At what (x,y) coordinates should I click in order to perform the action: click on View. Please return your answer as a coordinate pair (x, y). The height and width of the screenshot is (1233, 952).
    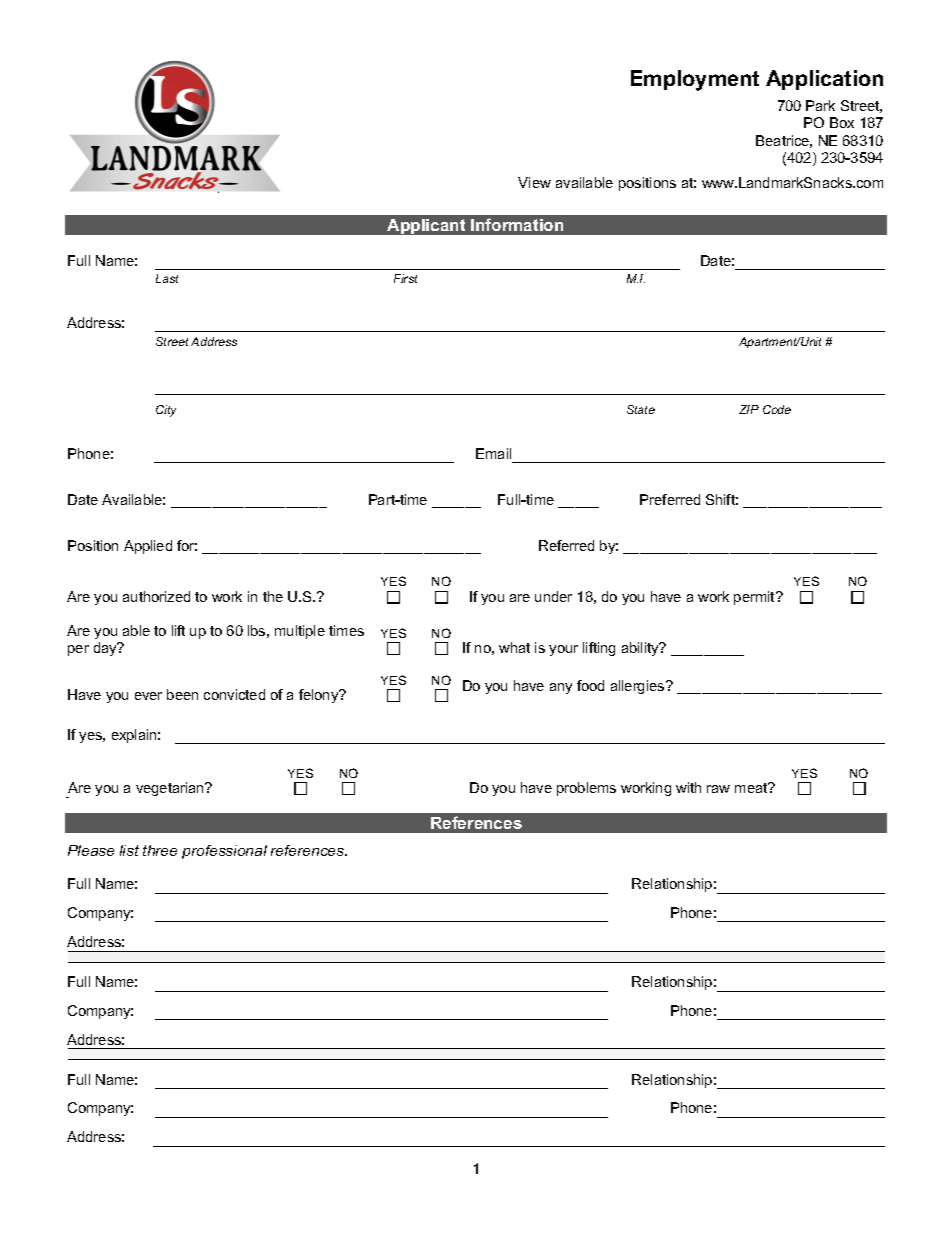
    Looking at the image, I should click on (534, 182).
